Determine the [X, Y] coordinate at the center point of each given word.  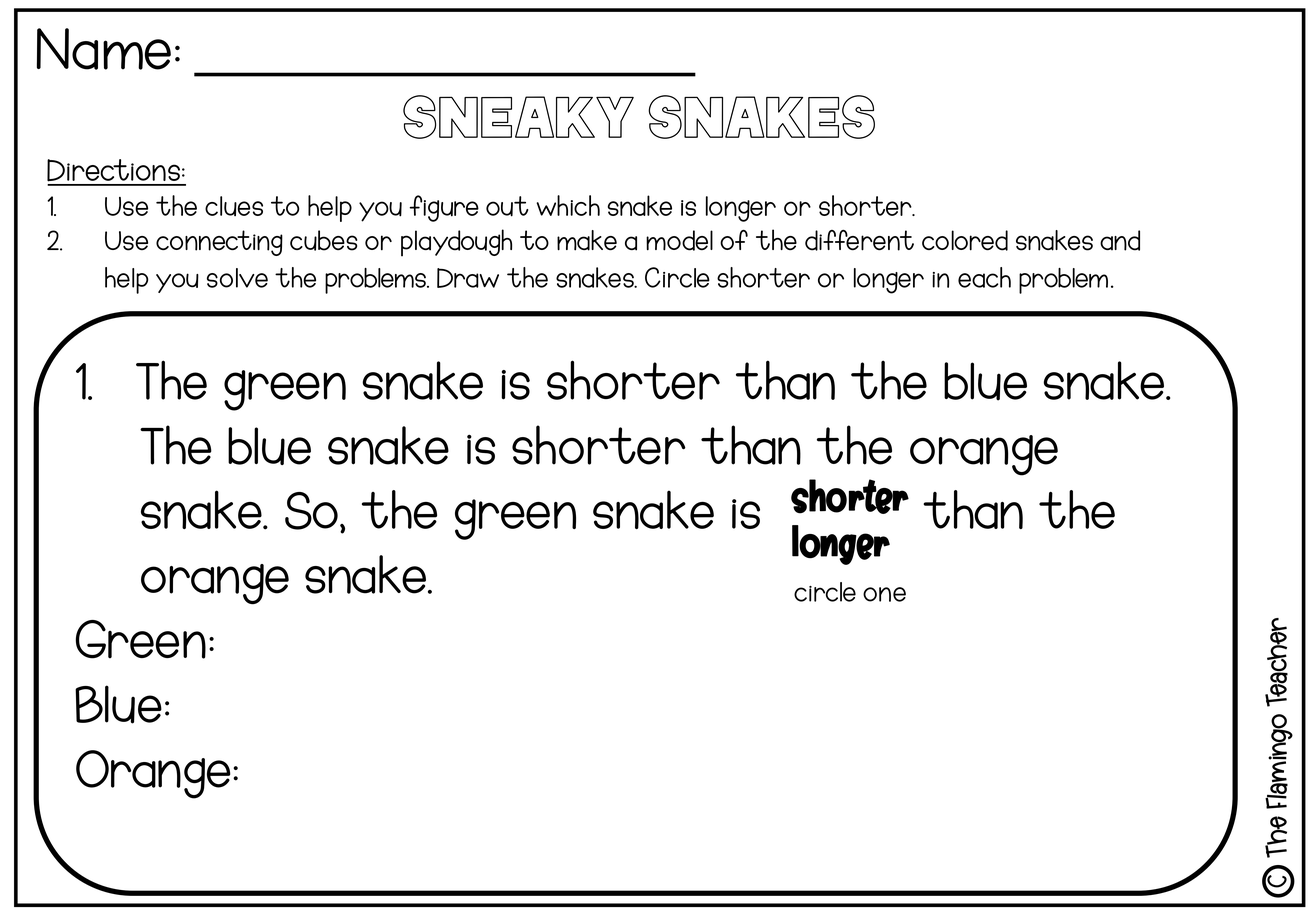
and [1120, 240]
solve [237, 278]
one [884, 594]
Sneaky [518, 117]
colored [965, 240]
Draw [468, 278]
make [587, 240]
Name [104, 49]
